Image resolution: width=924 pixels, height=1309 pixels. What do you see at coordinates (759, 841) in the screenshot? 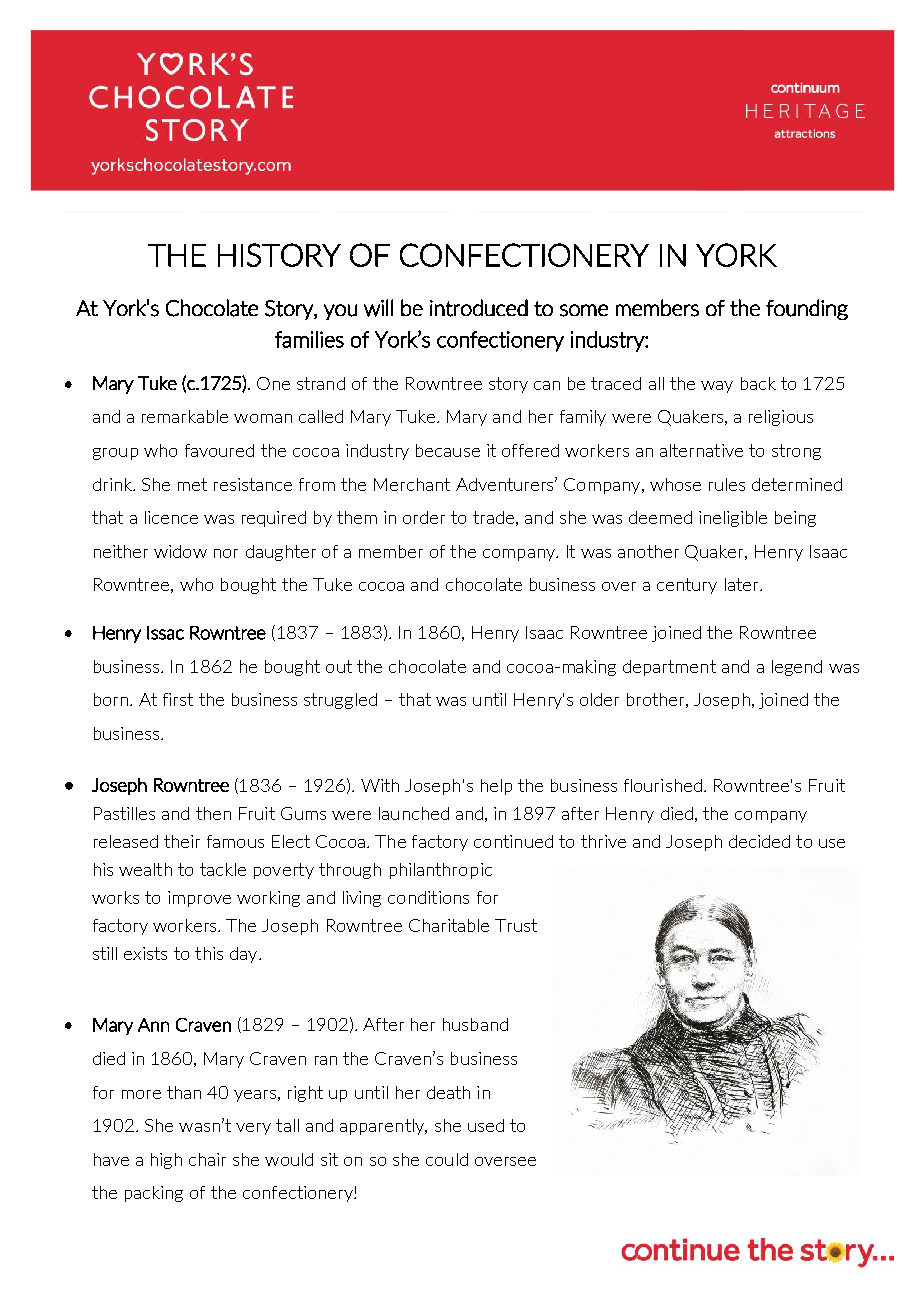
I see `decided` at bounding box center [759, 841].
